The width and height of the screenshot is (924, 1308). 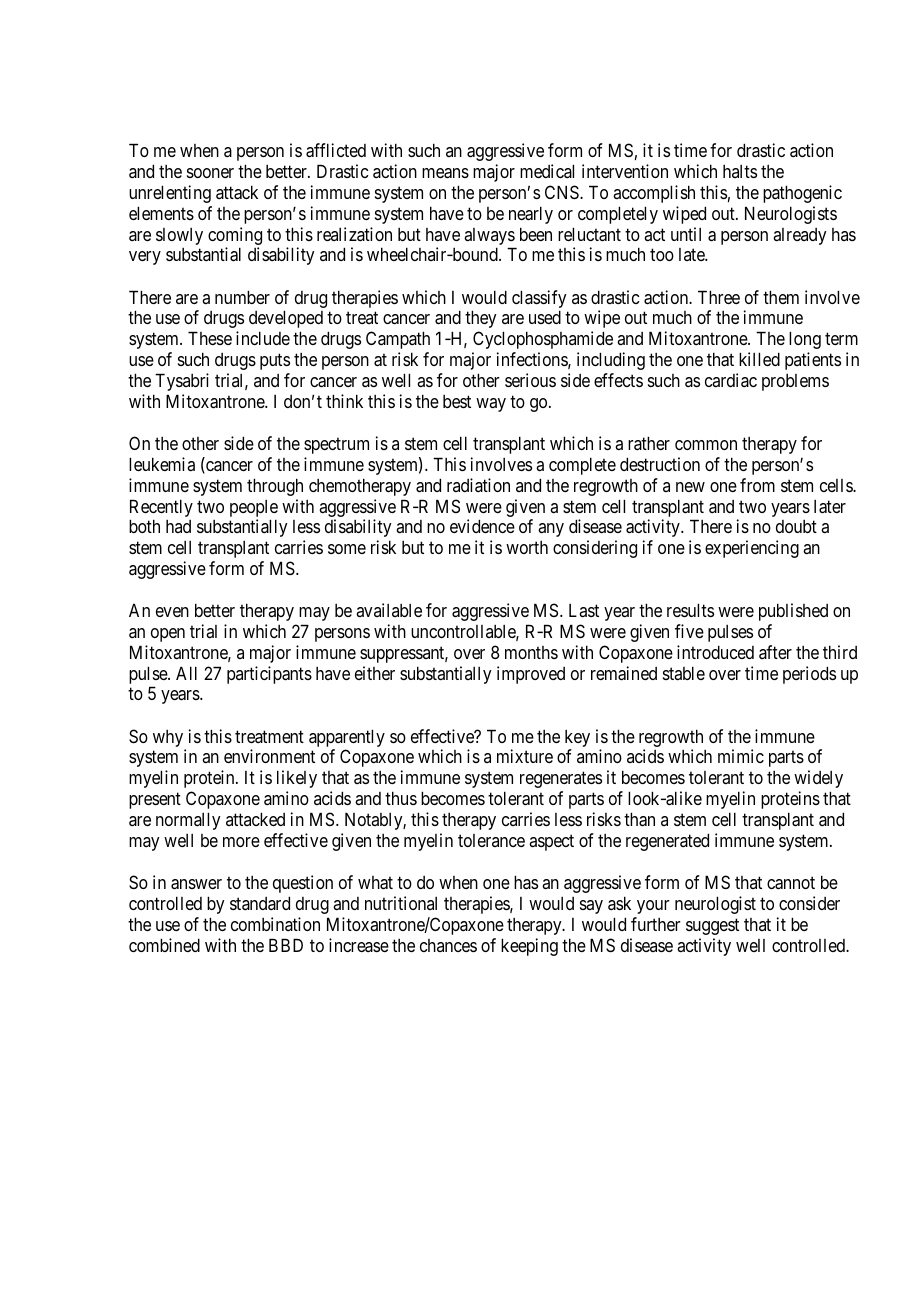 What do you see at coordinates (445, 173) in the screenshot?
I see `means` at bounding box center [445, 173].
